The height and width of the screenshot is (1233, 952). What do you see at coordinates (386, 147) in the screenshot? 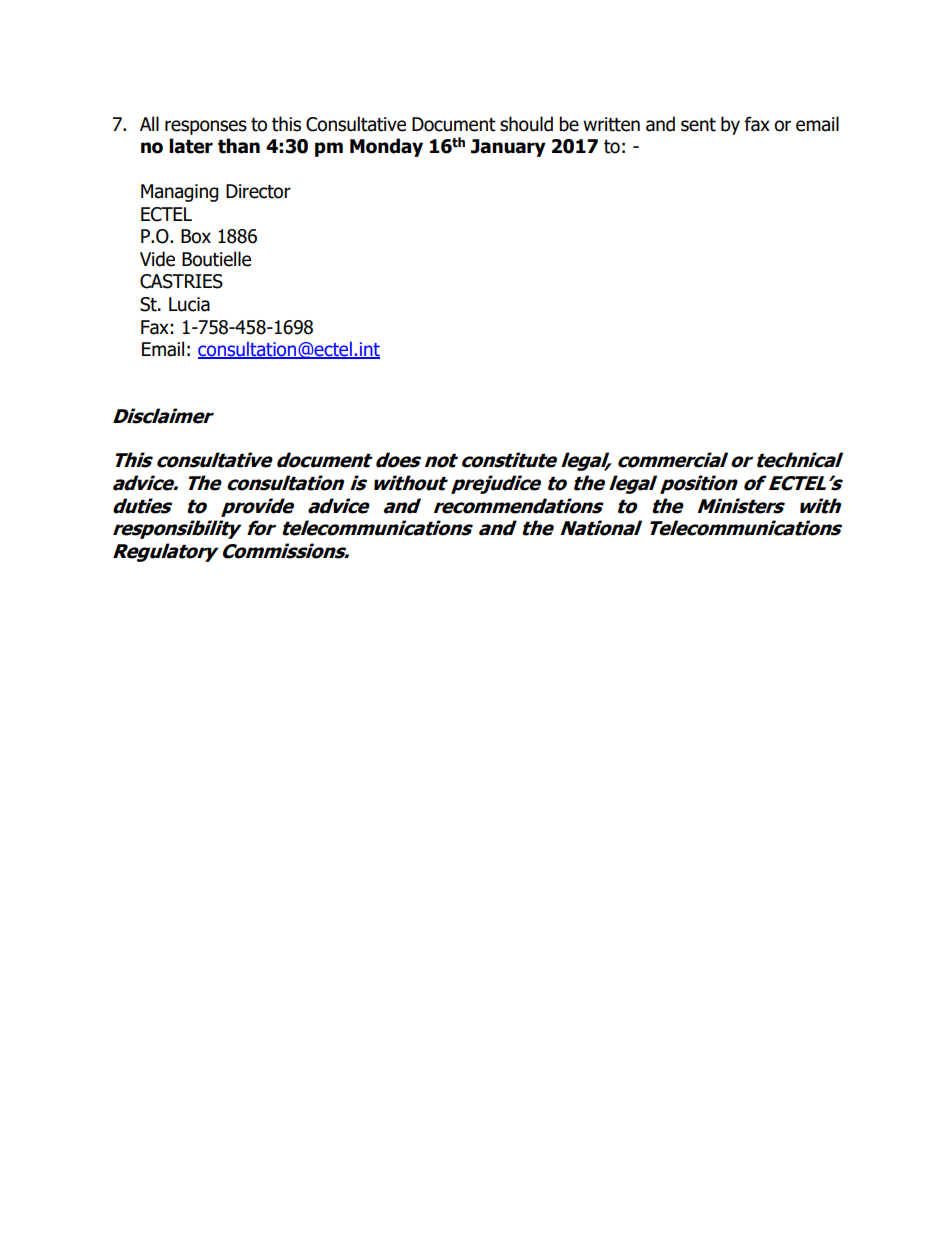
I see `Monday` at bounding box center [386, 147].
